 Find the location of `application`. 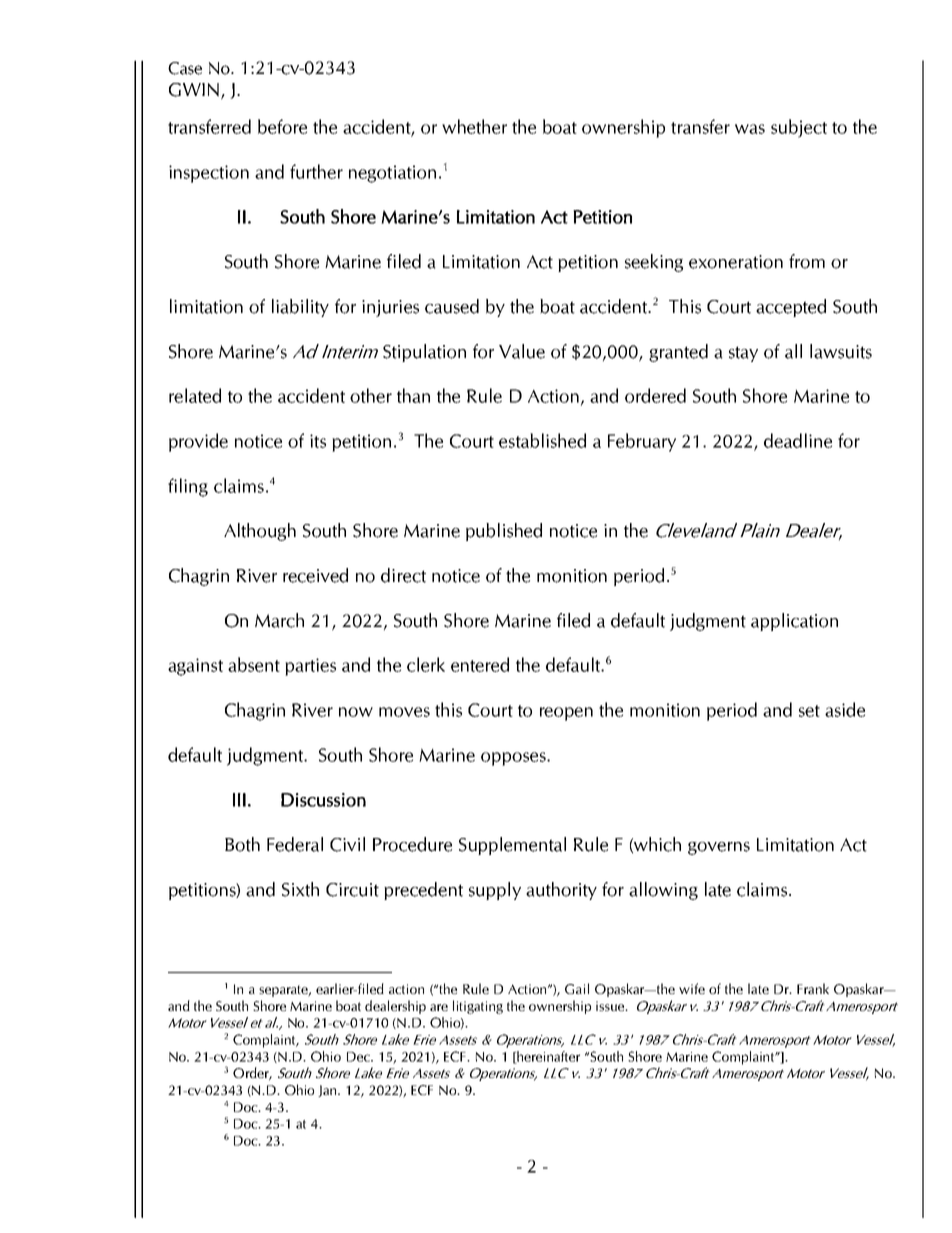

application is located at coordinates (794, 622).
